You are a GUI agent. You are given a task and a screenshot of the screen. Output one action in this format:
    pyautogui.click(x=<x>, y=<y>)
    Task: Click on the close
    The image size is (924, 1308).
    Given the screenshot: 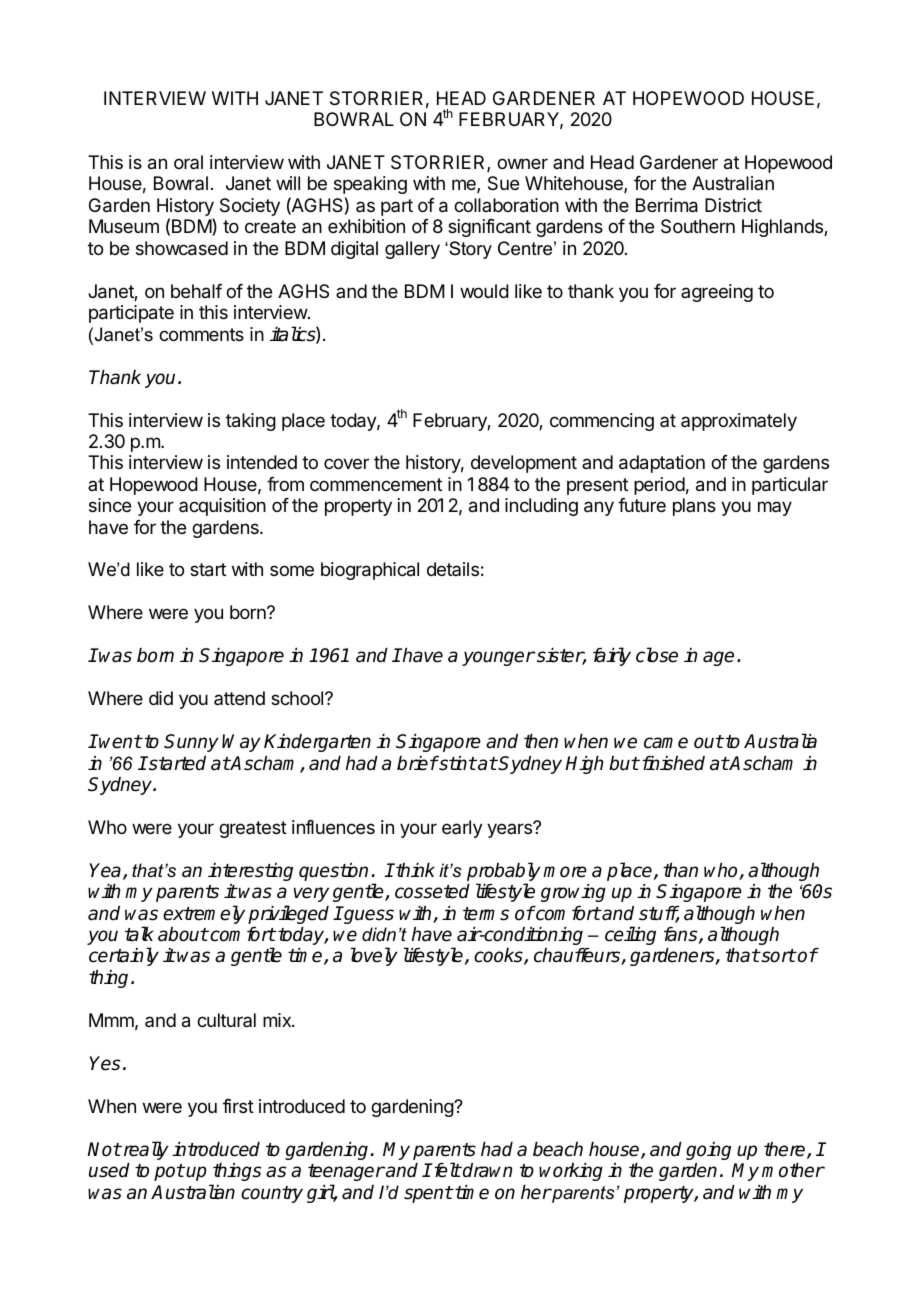 What is the action you would take?
    pyautogui.click(x=657, y=655)
